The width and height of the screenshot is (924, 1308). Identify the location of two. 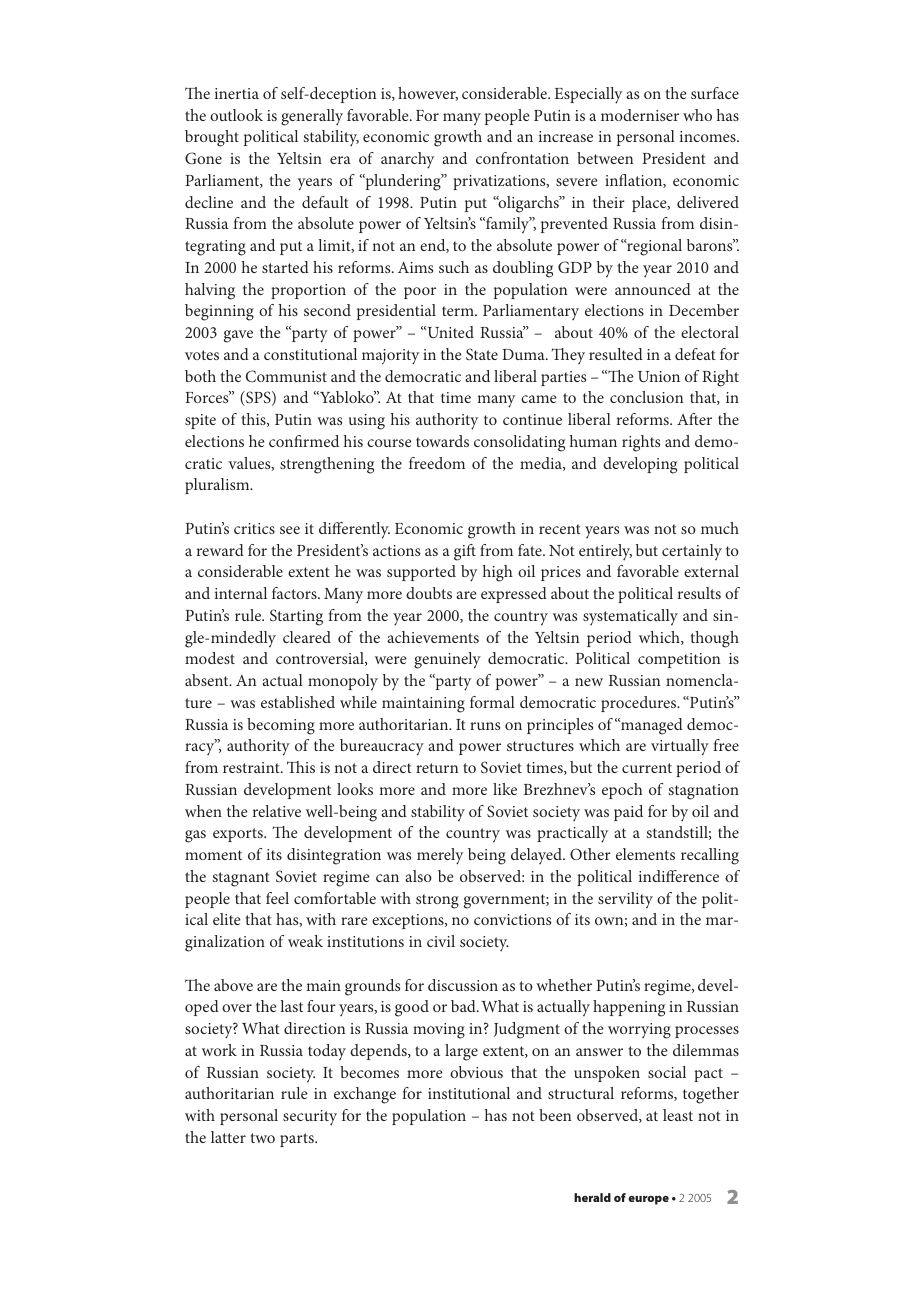
(263, 1138).
